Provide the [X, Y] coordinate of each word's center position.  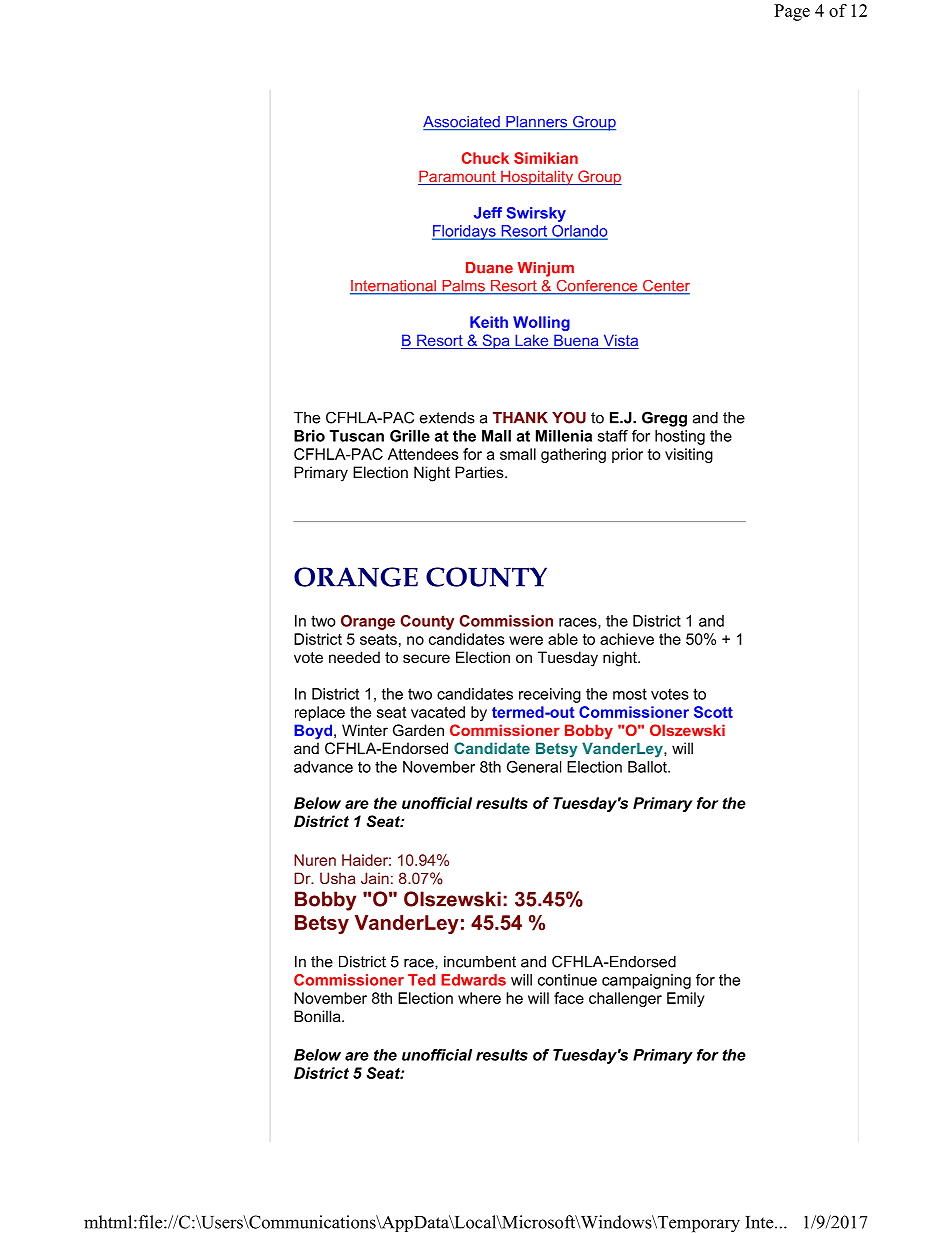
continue [567, 980]
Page [792, 12]
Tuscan [357, 436]
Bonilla [318, 1016]
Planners [537, 123]
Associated [462, 123]
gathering [573, 455]
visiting [689, 455]
